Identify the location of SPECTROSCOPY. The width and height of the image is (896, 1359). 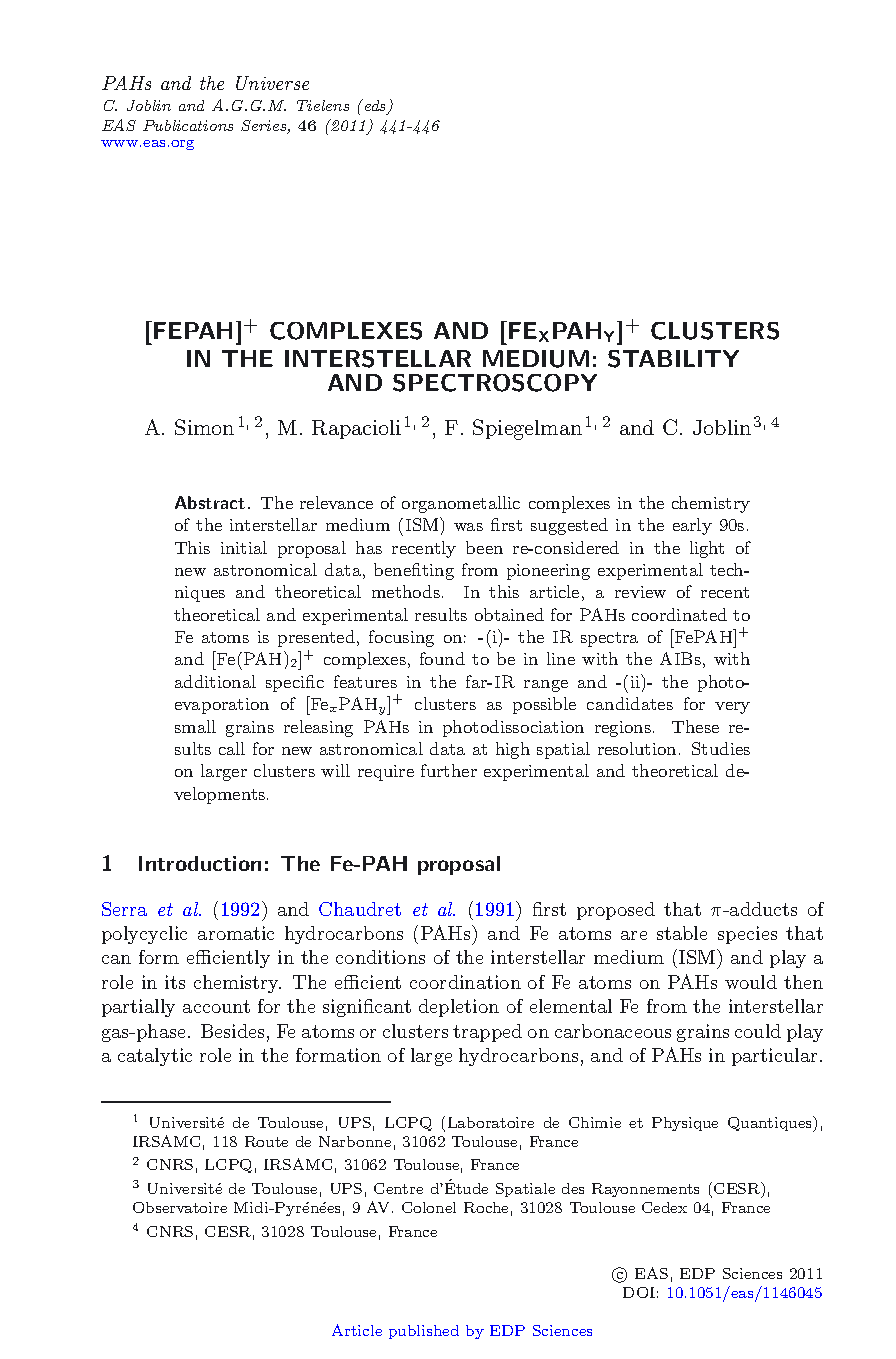
(495, 383).
